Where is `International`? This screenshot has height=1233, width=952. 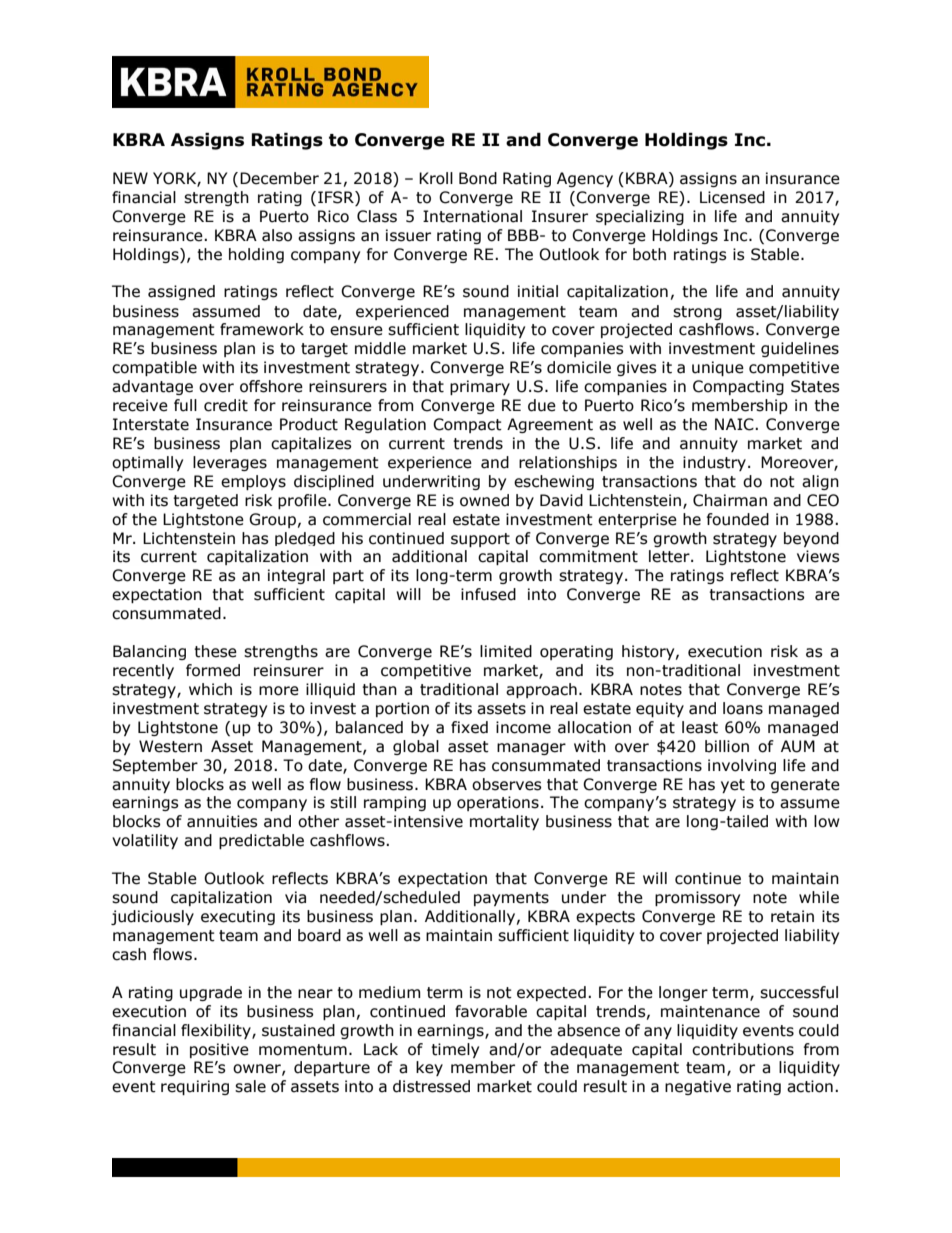
International is located at coordinates (472, 216).
